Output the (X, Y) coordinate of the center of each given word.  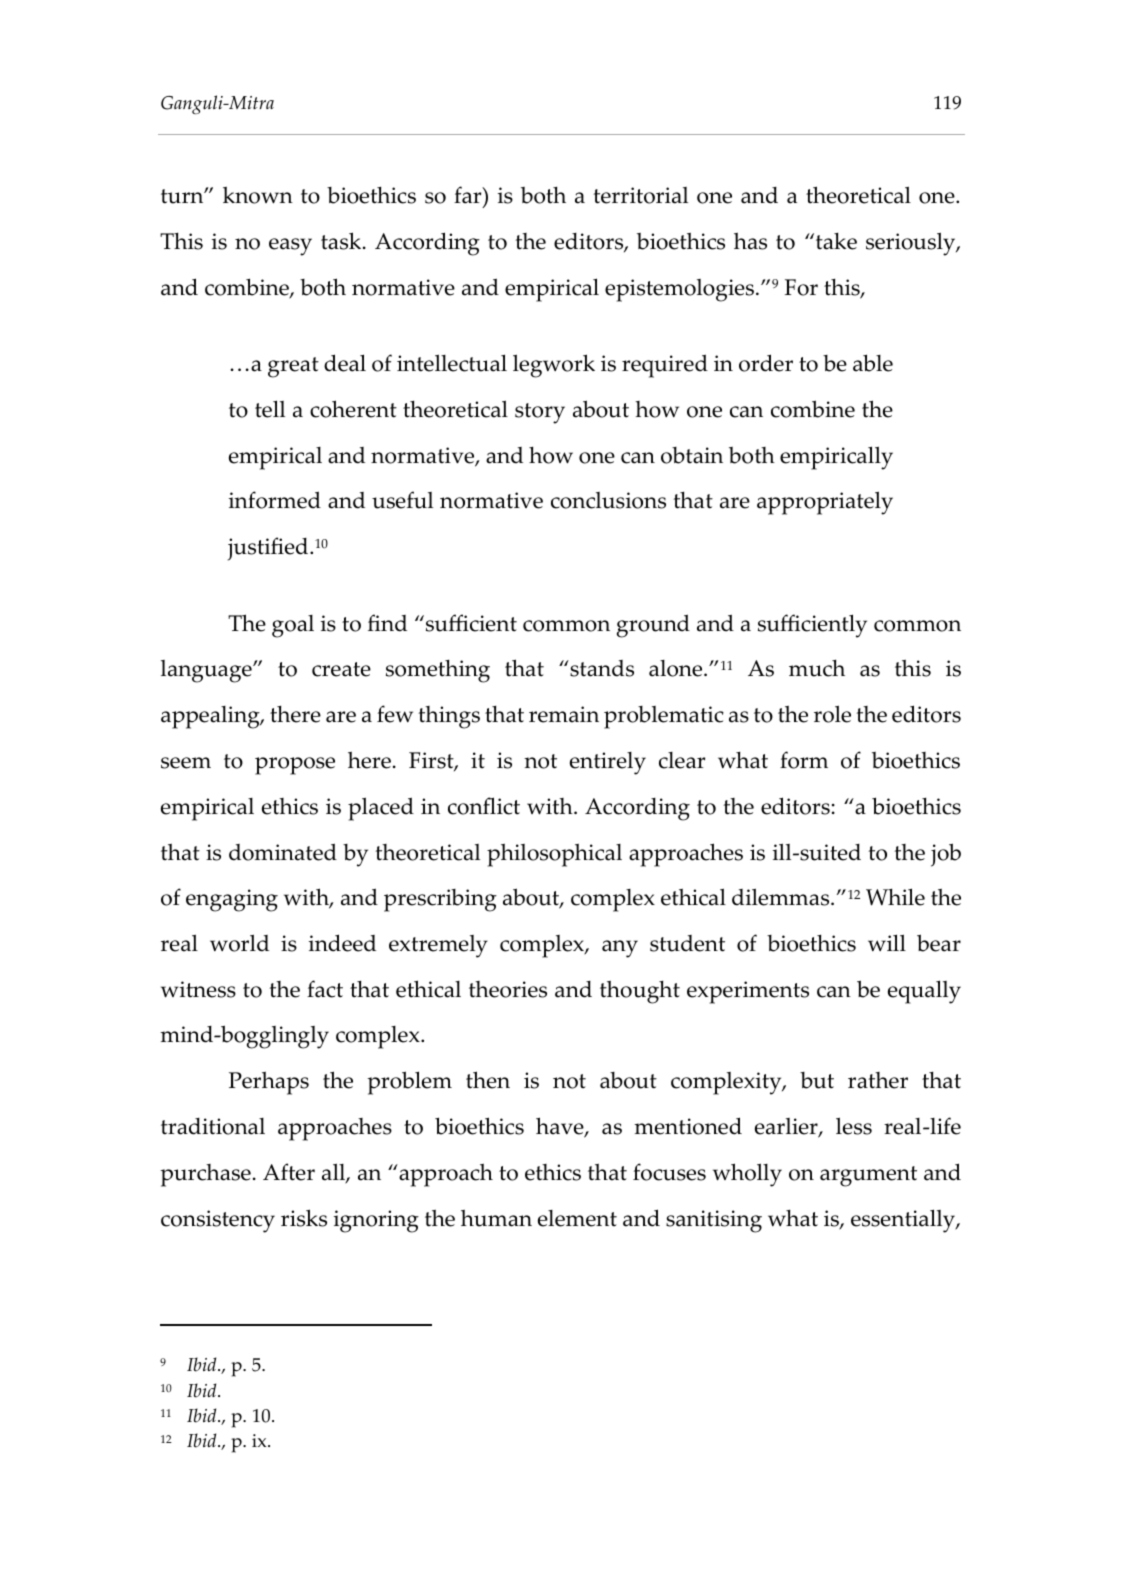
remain (564, 714)
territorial (640, 195)
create (341, 669)
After (289, 1172)
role (832, 714)
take (835, 241)
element (577, 1218)
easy (290, 247)
